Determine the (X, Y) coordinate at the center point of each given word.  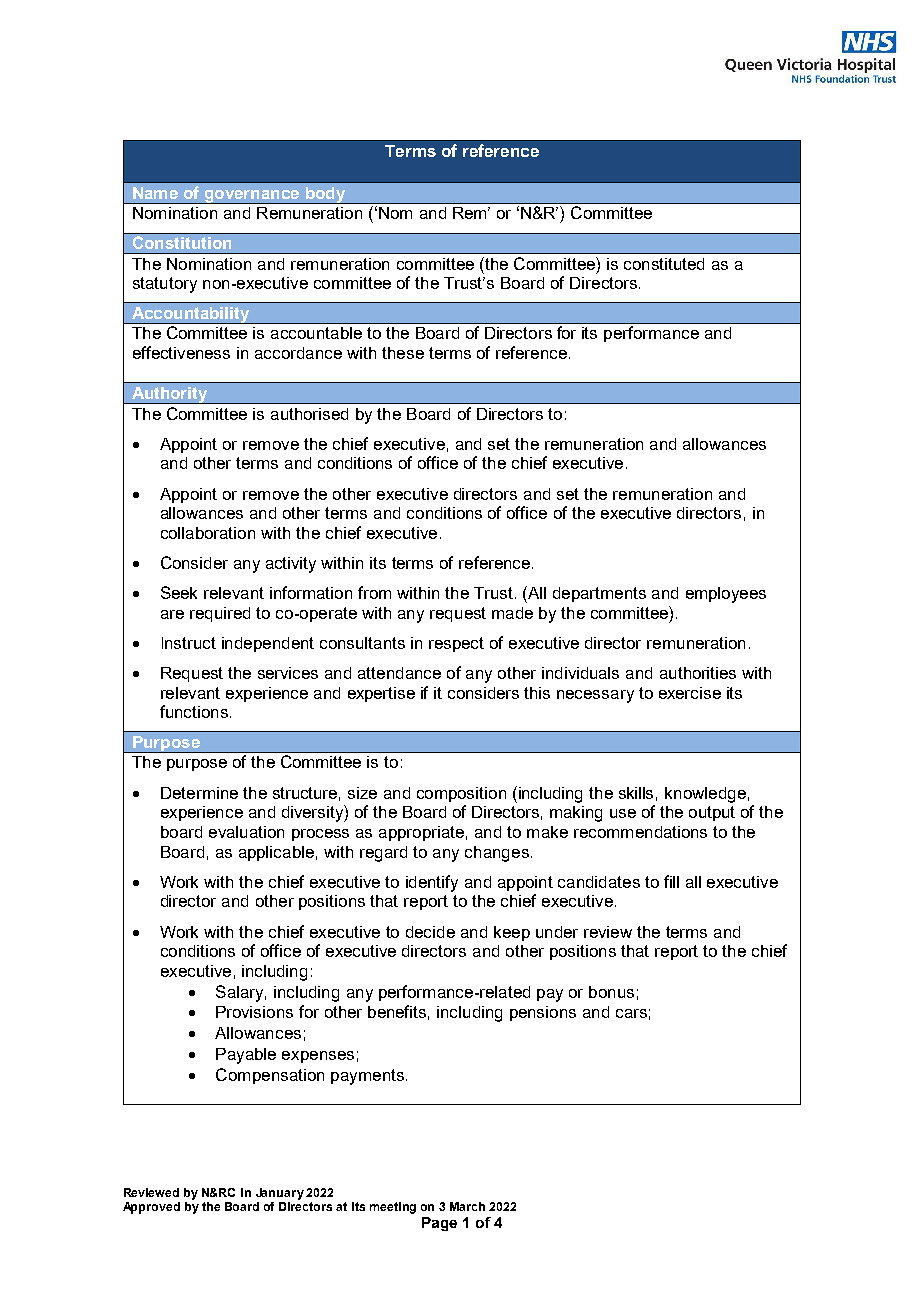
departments (599, 594)
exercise (690, 693)
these (403, 353)
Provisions (254, 1012)
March (467, 1206)
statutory (165, 285)
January (280, 1194)
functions (194, 711)
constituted (664, 264)
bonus (611, 992)
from (374, 592)
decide (430, 932)
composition (461, 794)
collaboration (208, 533)
